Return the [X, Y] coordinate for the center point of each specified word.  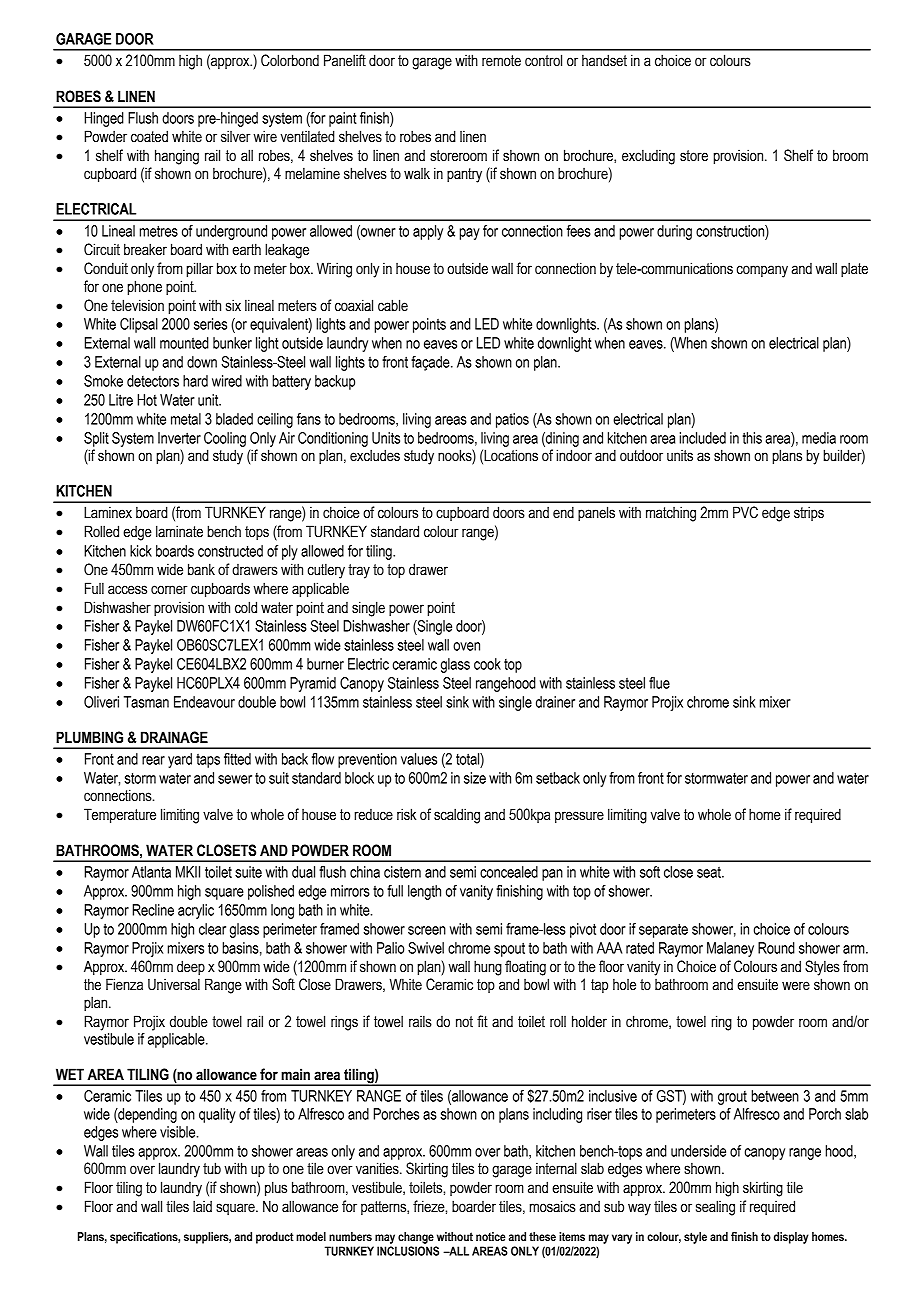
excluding [648, 157]
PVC [745, 512]
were [796, 986]
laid [202, 1206]
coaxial [354, 305]
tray [359, 571]
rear [153, 760]
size [475, 778]
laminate [179, 531]
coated [149, 136]
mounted [184, 343]
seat [710, 872]
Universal [174, 984]
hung [488, 968]
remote [501, 61]
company [762, 271]
